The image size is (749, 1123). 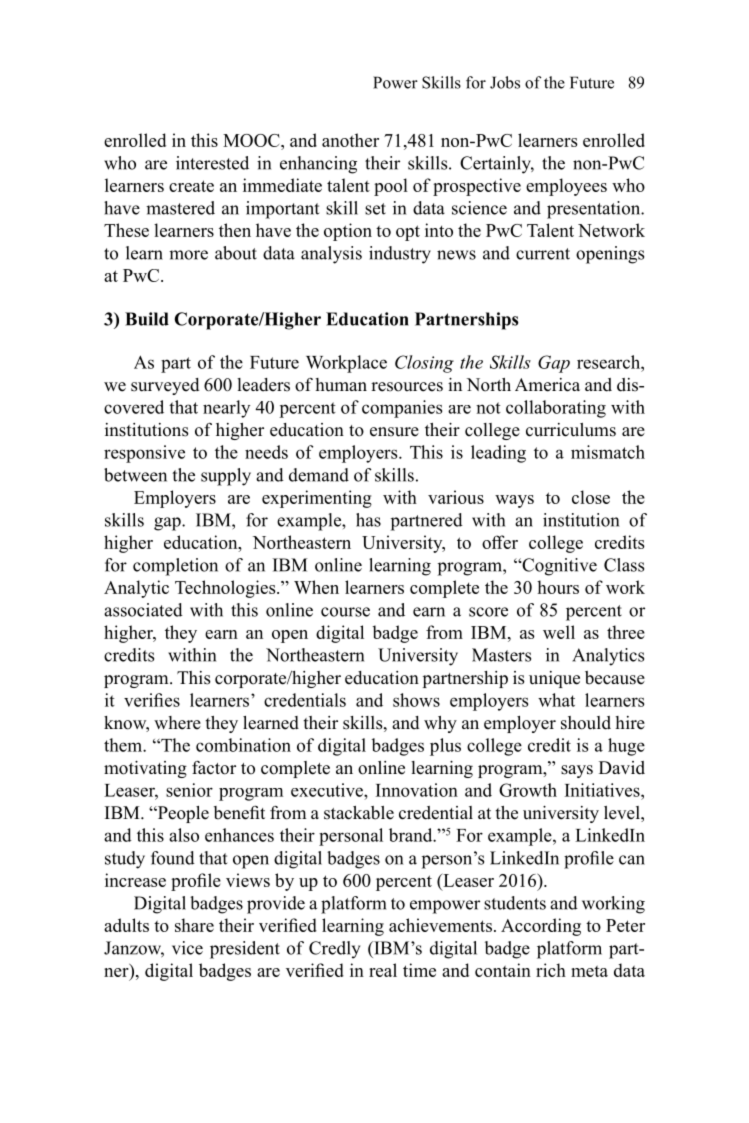 What do you see at coordinates (368, 520) in the screenshot?
I see `has` at bounding box center [368, 520].
